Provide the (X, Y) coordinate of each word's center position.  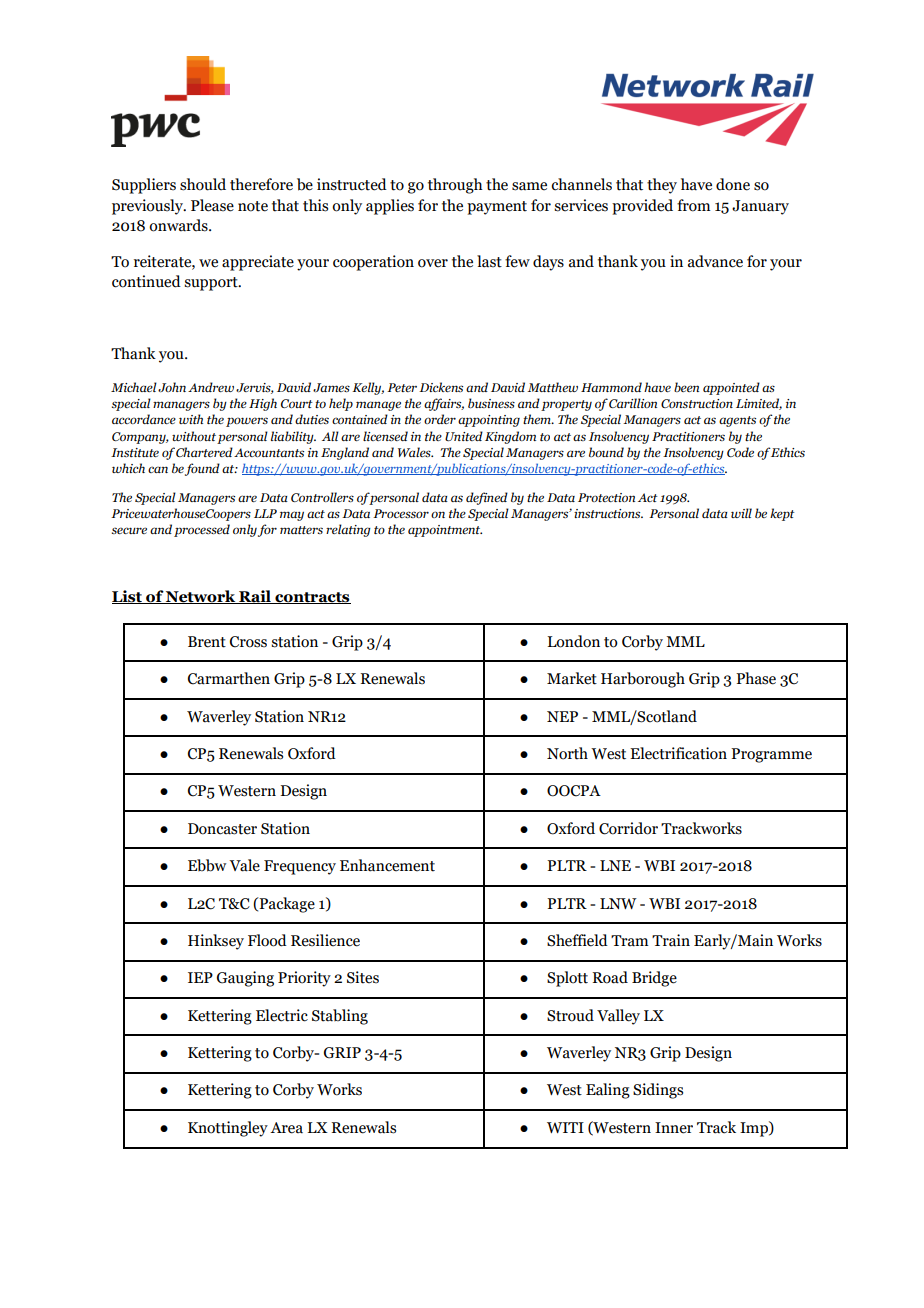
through (455, 186)
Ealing (608, 1091)
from (693, 205)
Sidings (658, 1091)
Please (212, 205)
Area (286, 1128)
